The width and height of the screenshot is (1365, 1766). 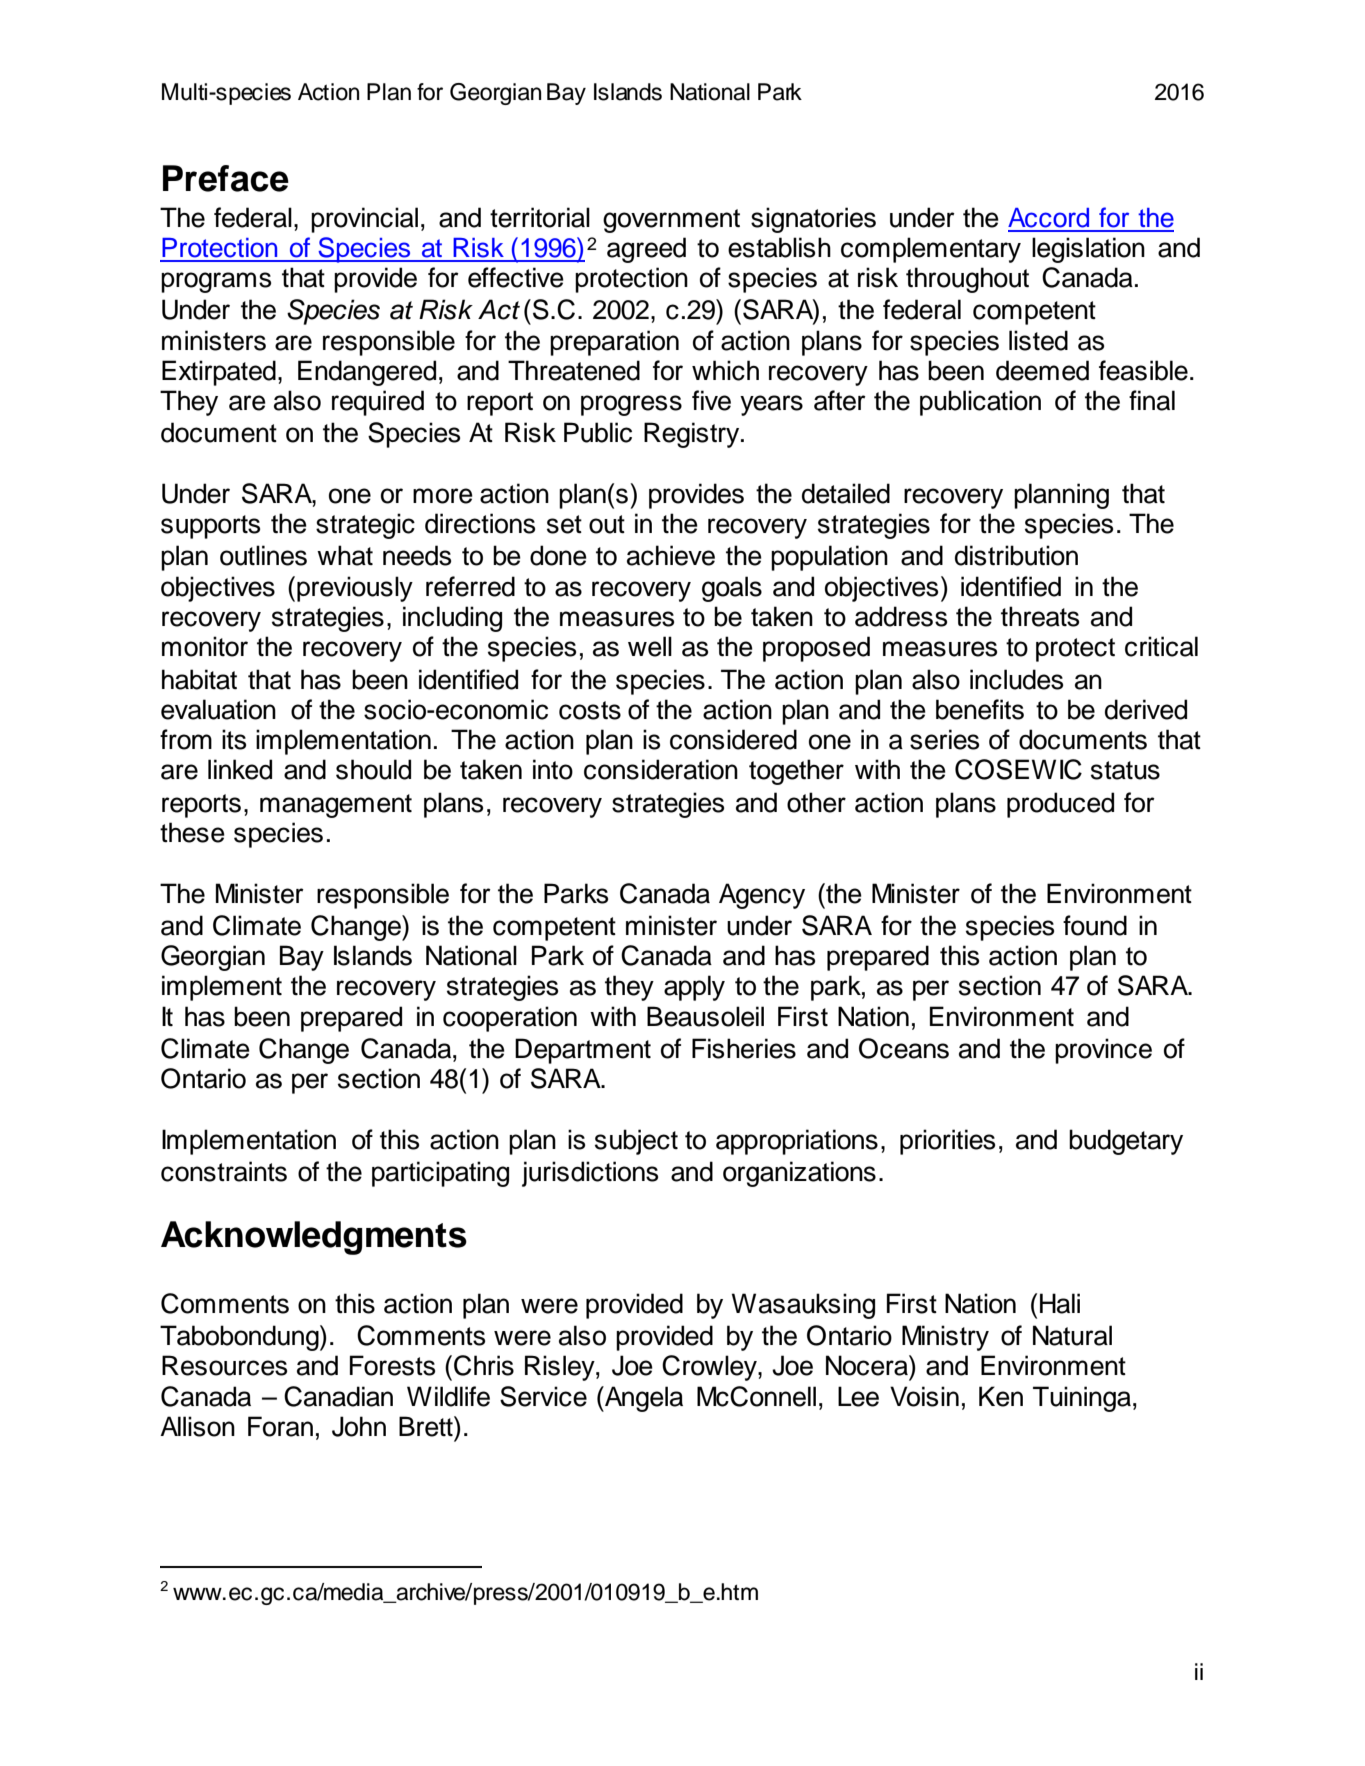 I want to click on provincial, so click(x=364, y=220).
